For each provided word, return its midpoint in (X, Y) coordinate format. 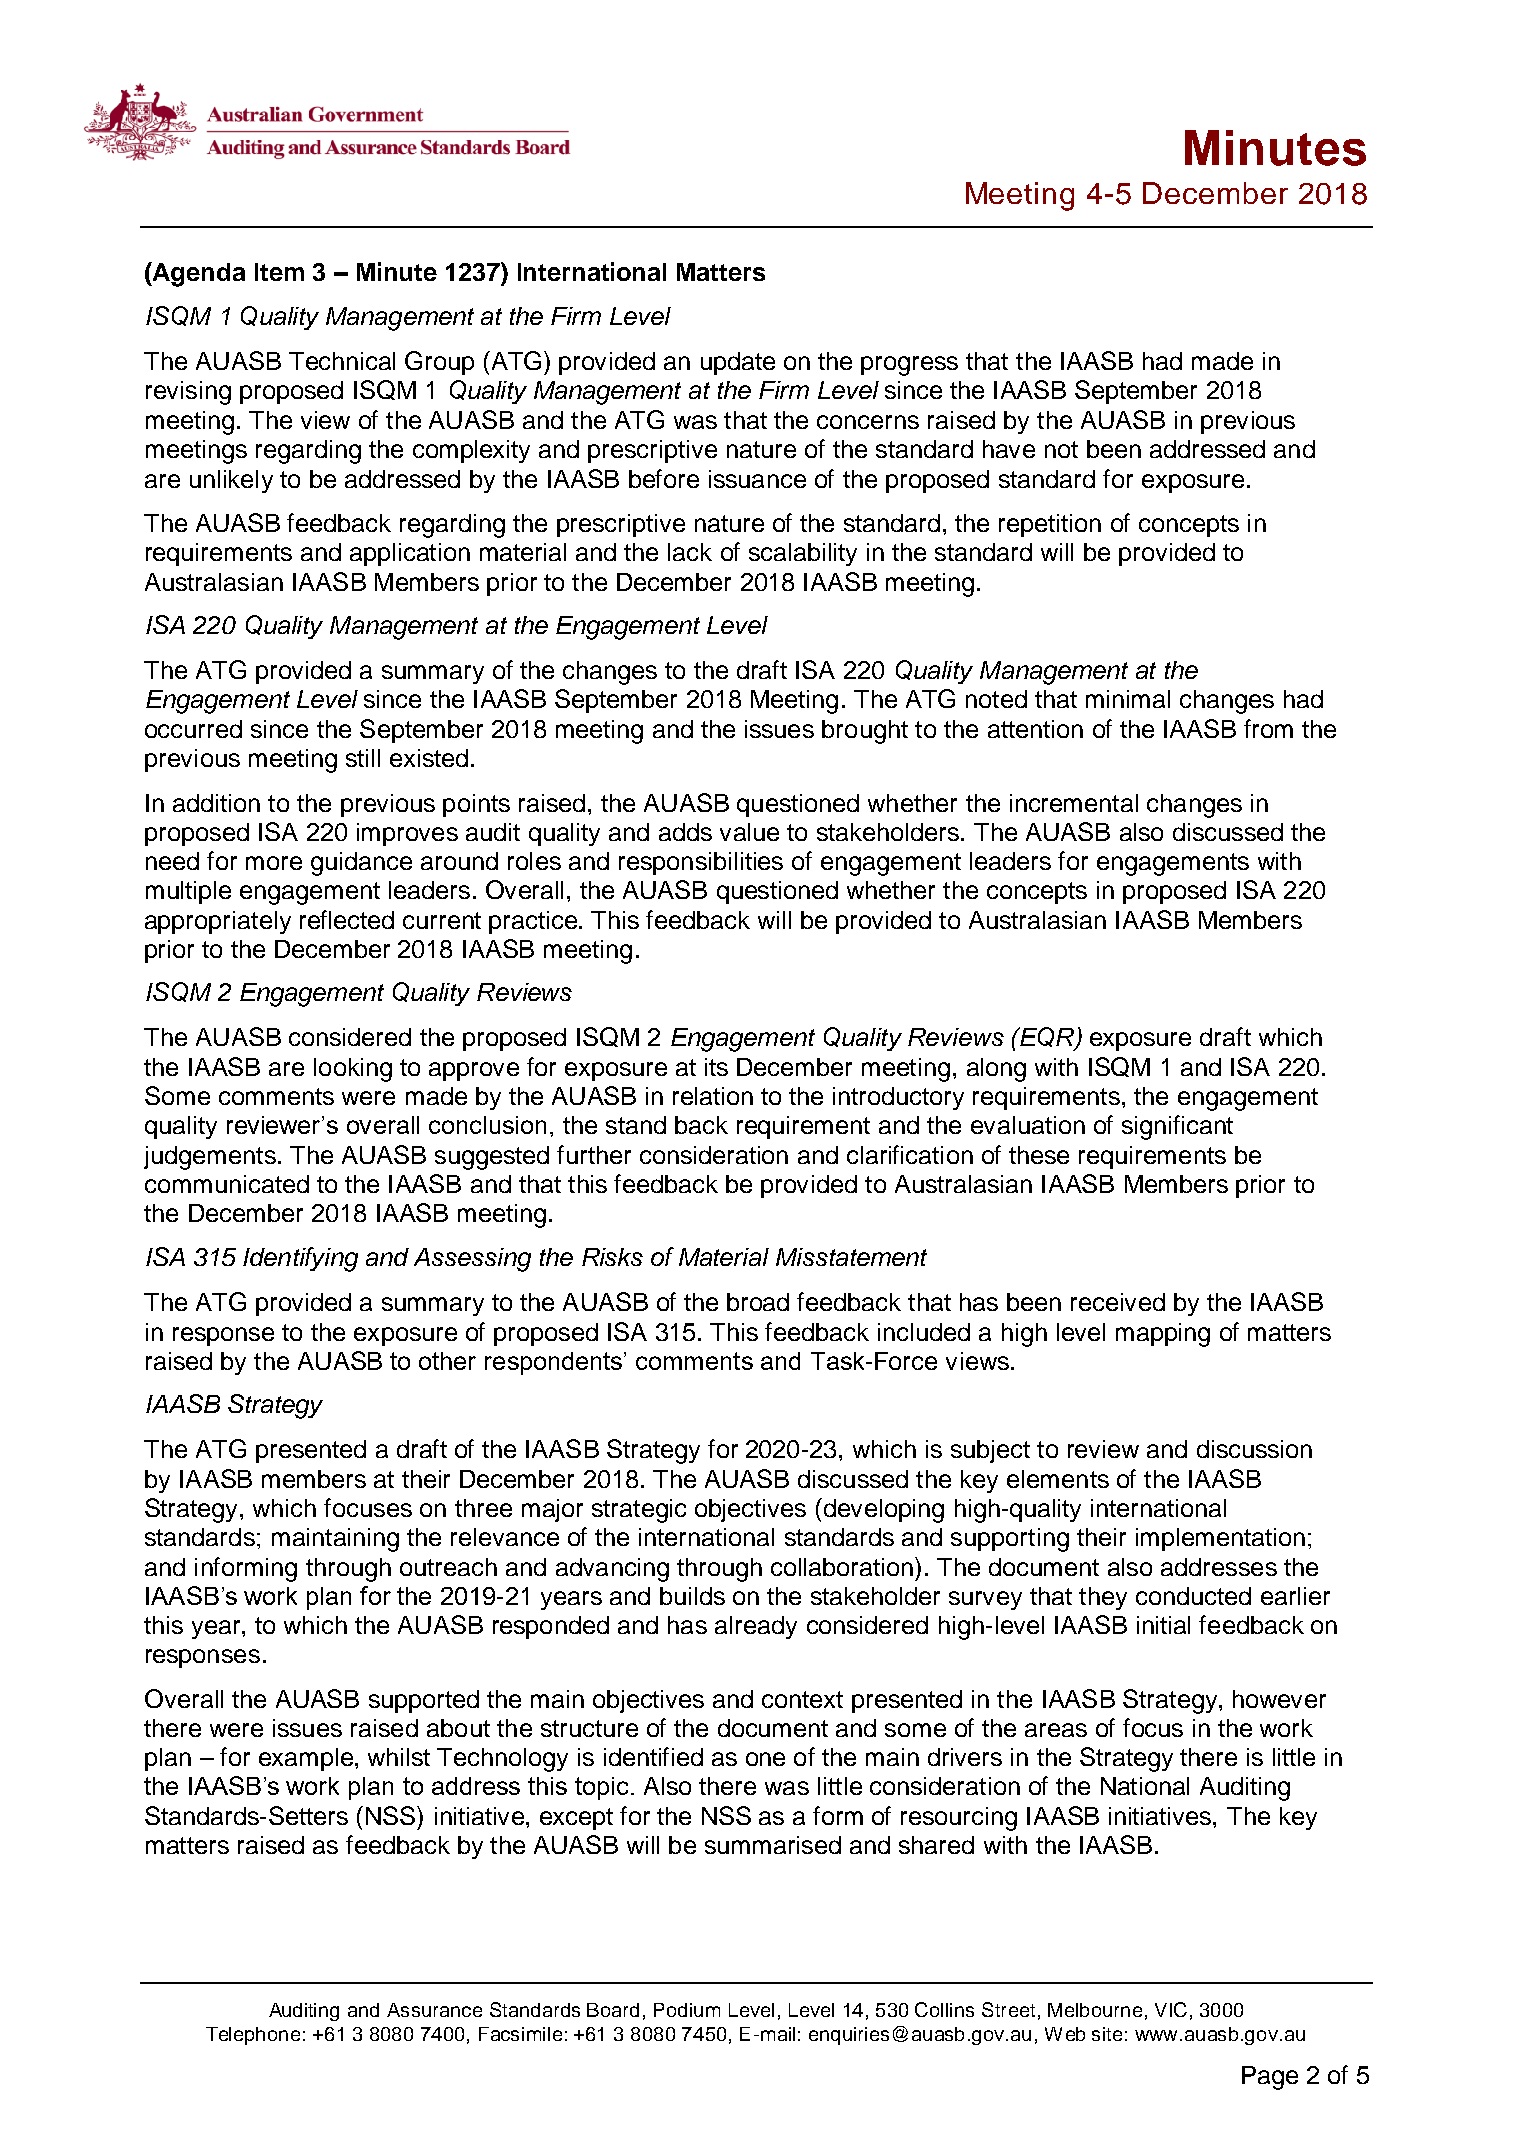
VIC (1171, 2009)
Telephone (253, 2036)
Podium (687, 2010)
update (738, 363)
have (1009, 449)
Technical (342, 361)
